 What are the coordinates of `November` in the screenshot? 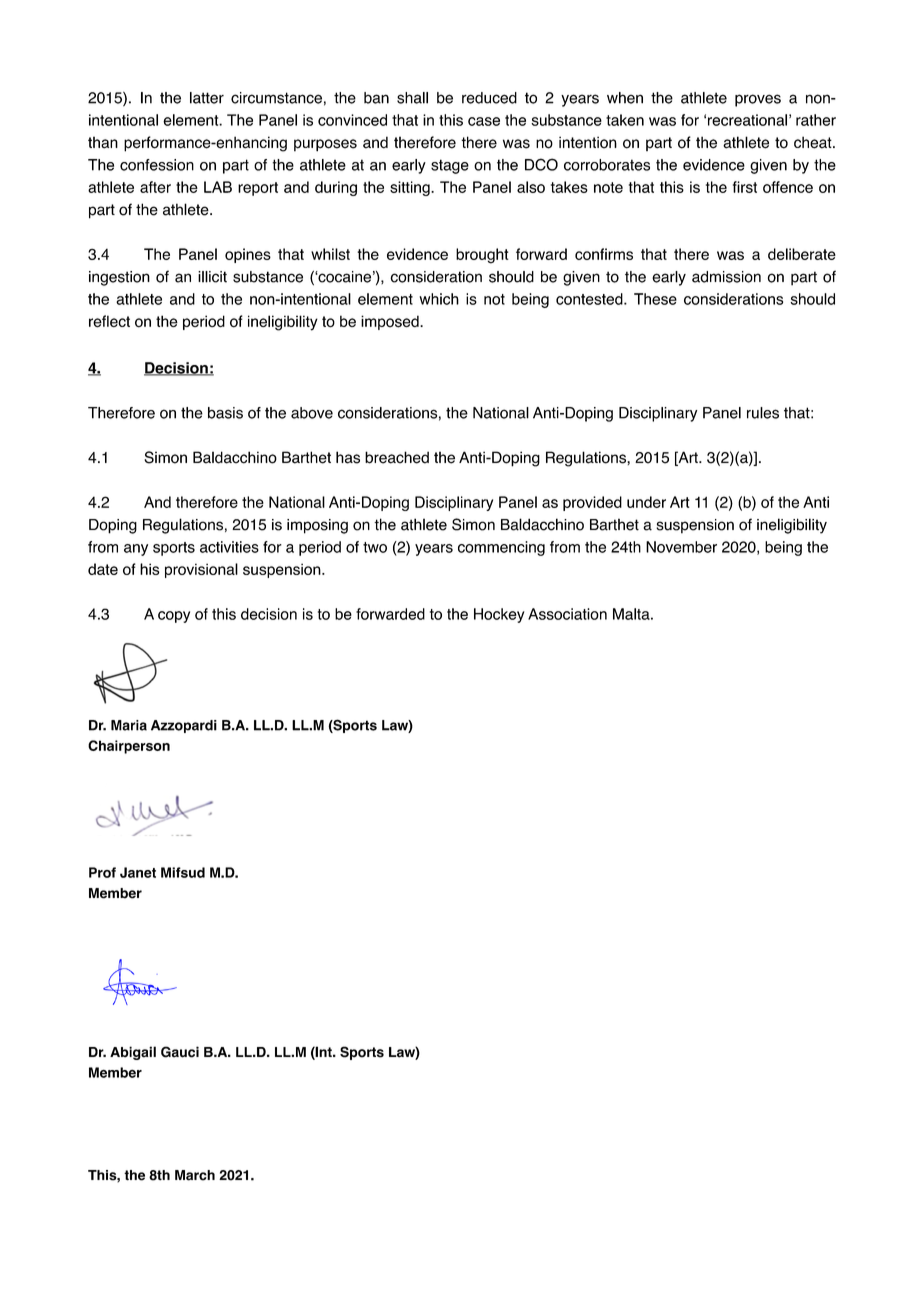 It's located at (681, 547).
